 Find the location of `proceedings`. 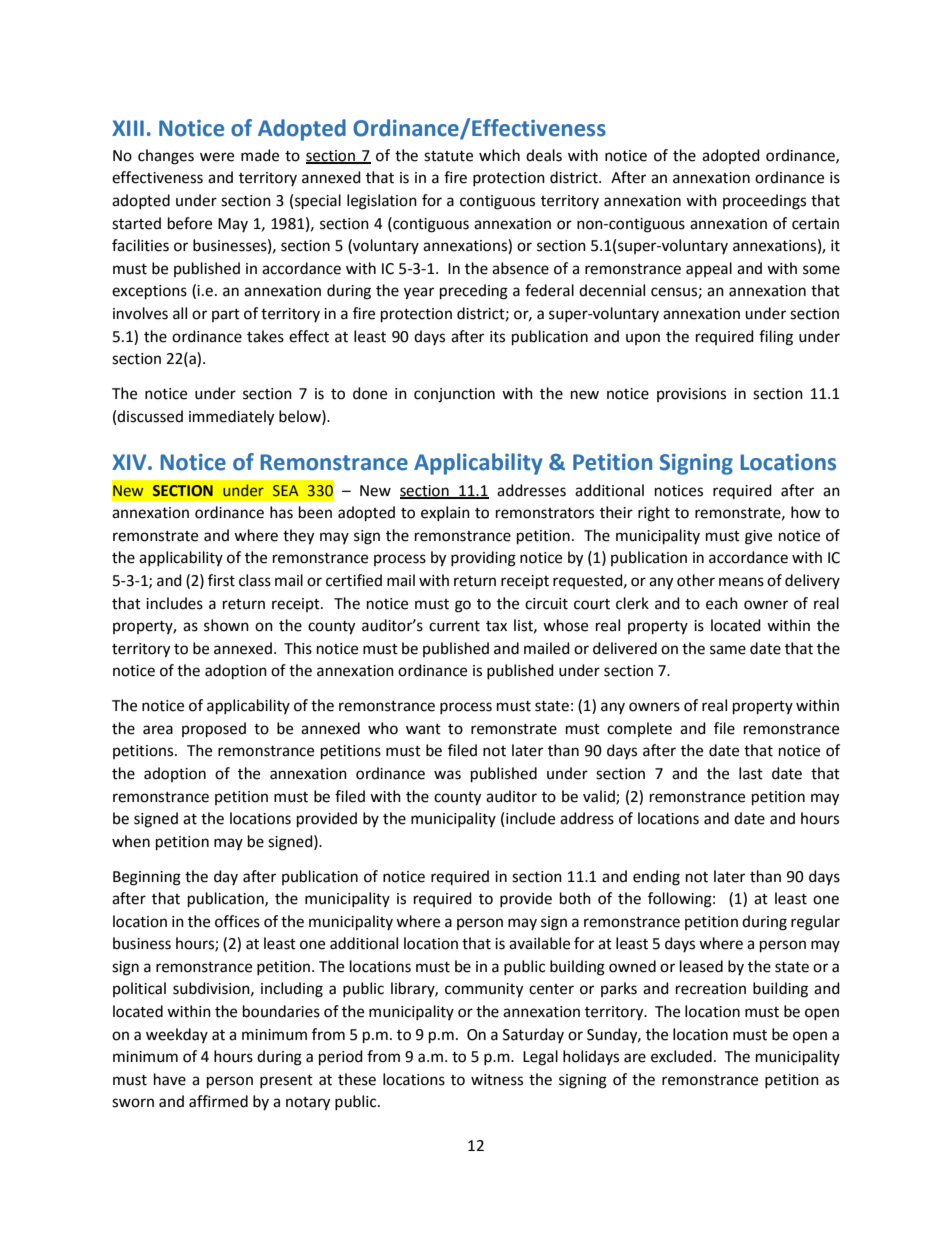

proceedings is located at coordinates (764, 202).
